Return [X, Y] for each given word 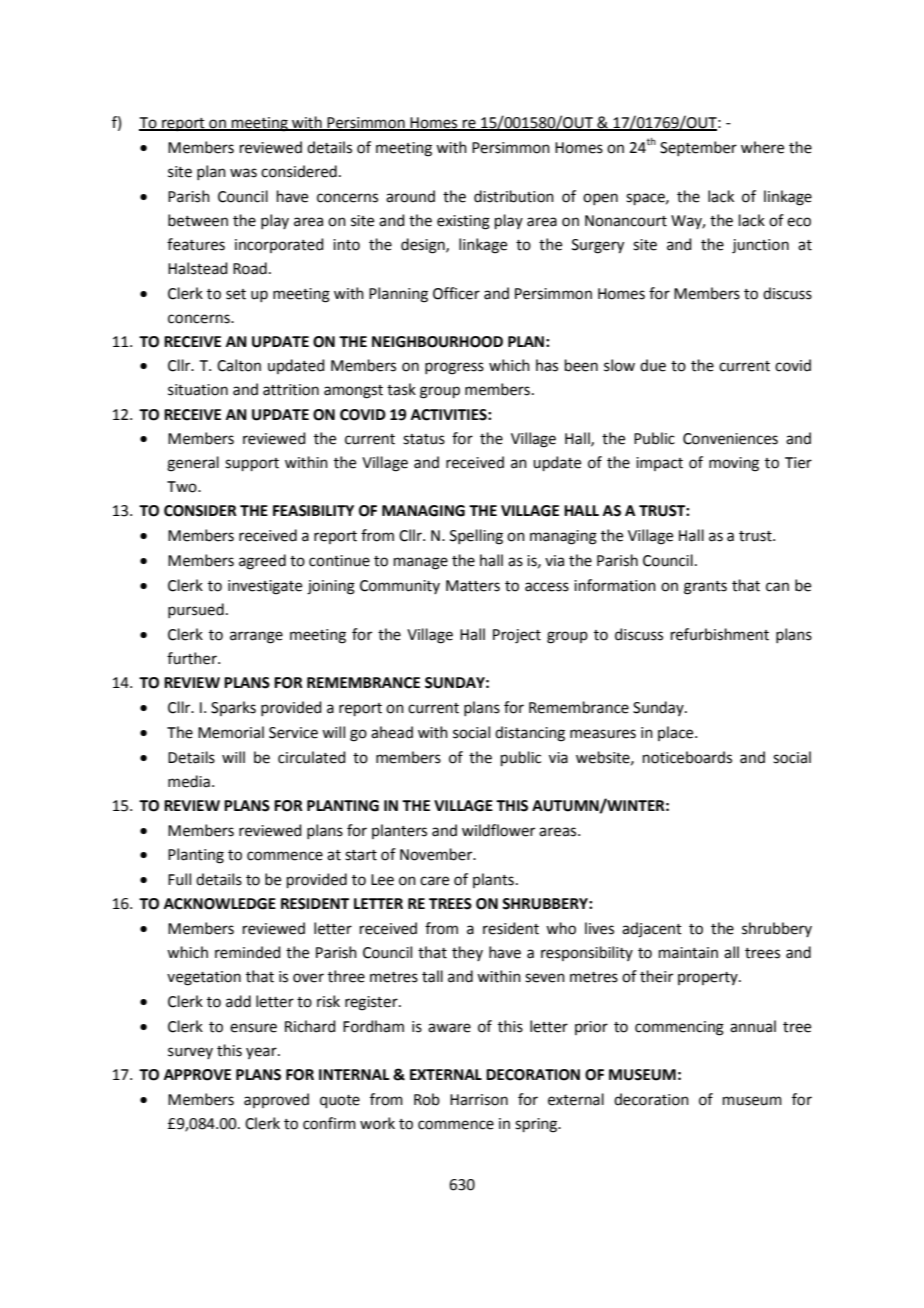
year [262, 1053]
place [677, 733]
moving [734, 464]
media [189, 781]
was [243, 173]
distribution [514, 196]
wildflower [498, 830]
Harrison [479, 1100]
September [698, 148]
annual [753, 1026]
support [252, 464]
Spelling [476, 537]
